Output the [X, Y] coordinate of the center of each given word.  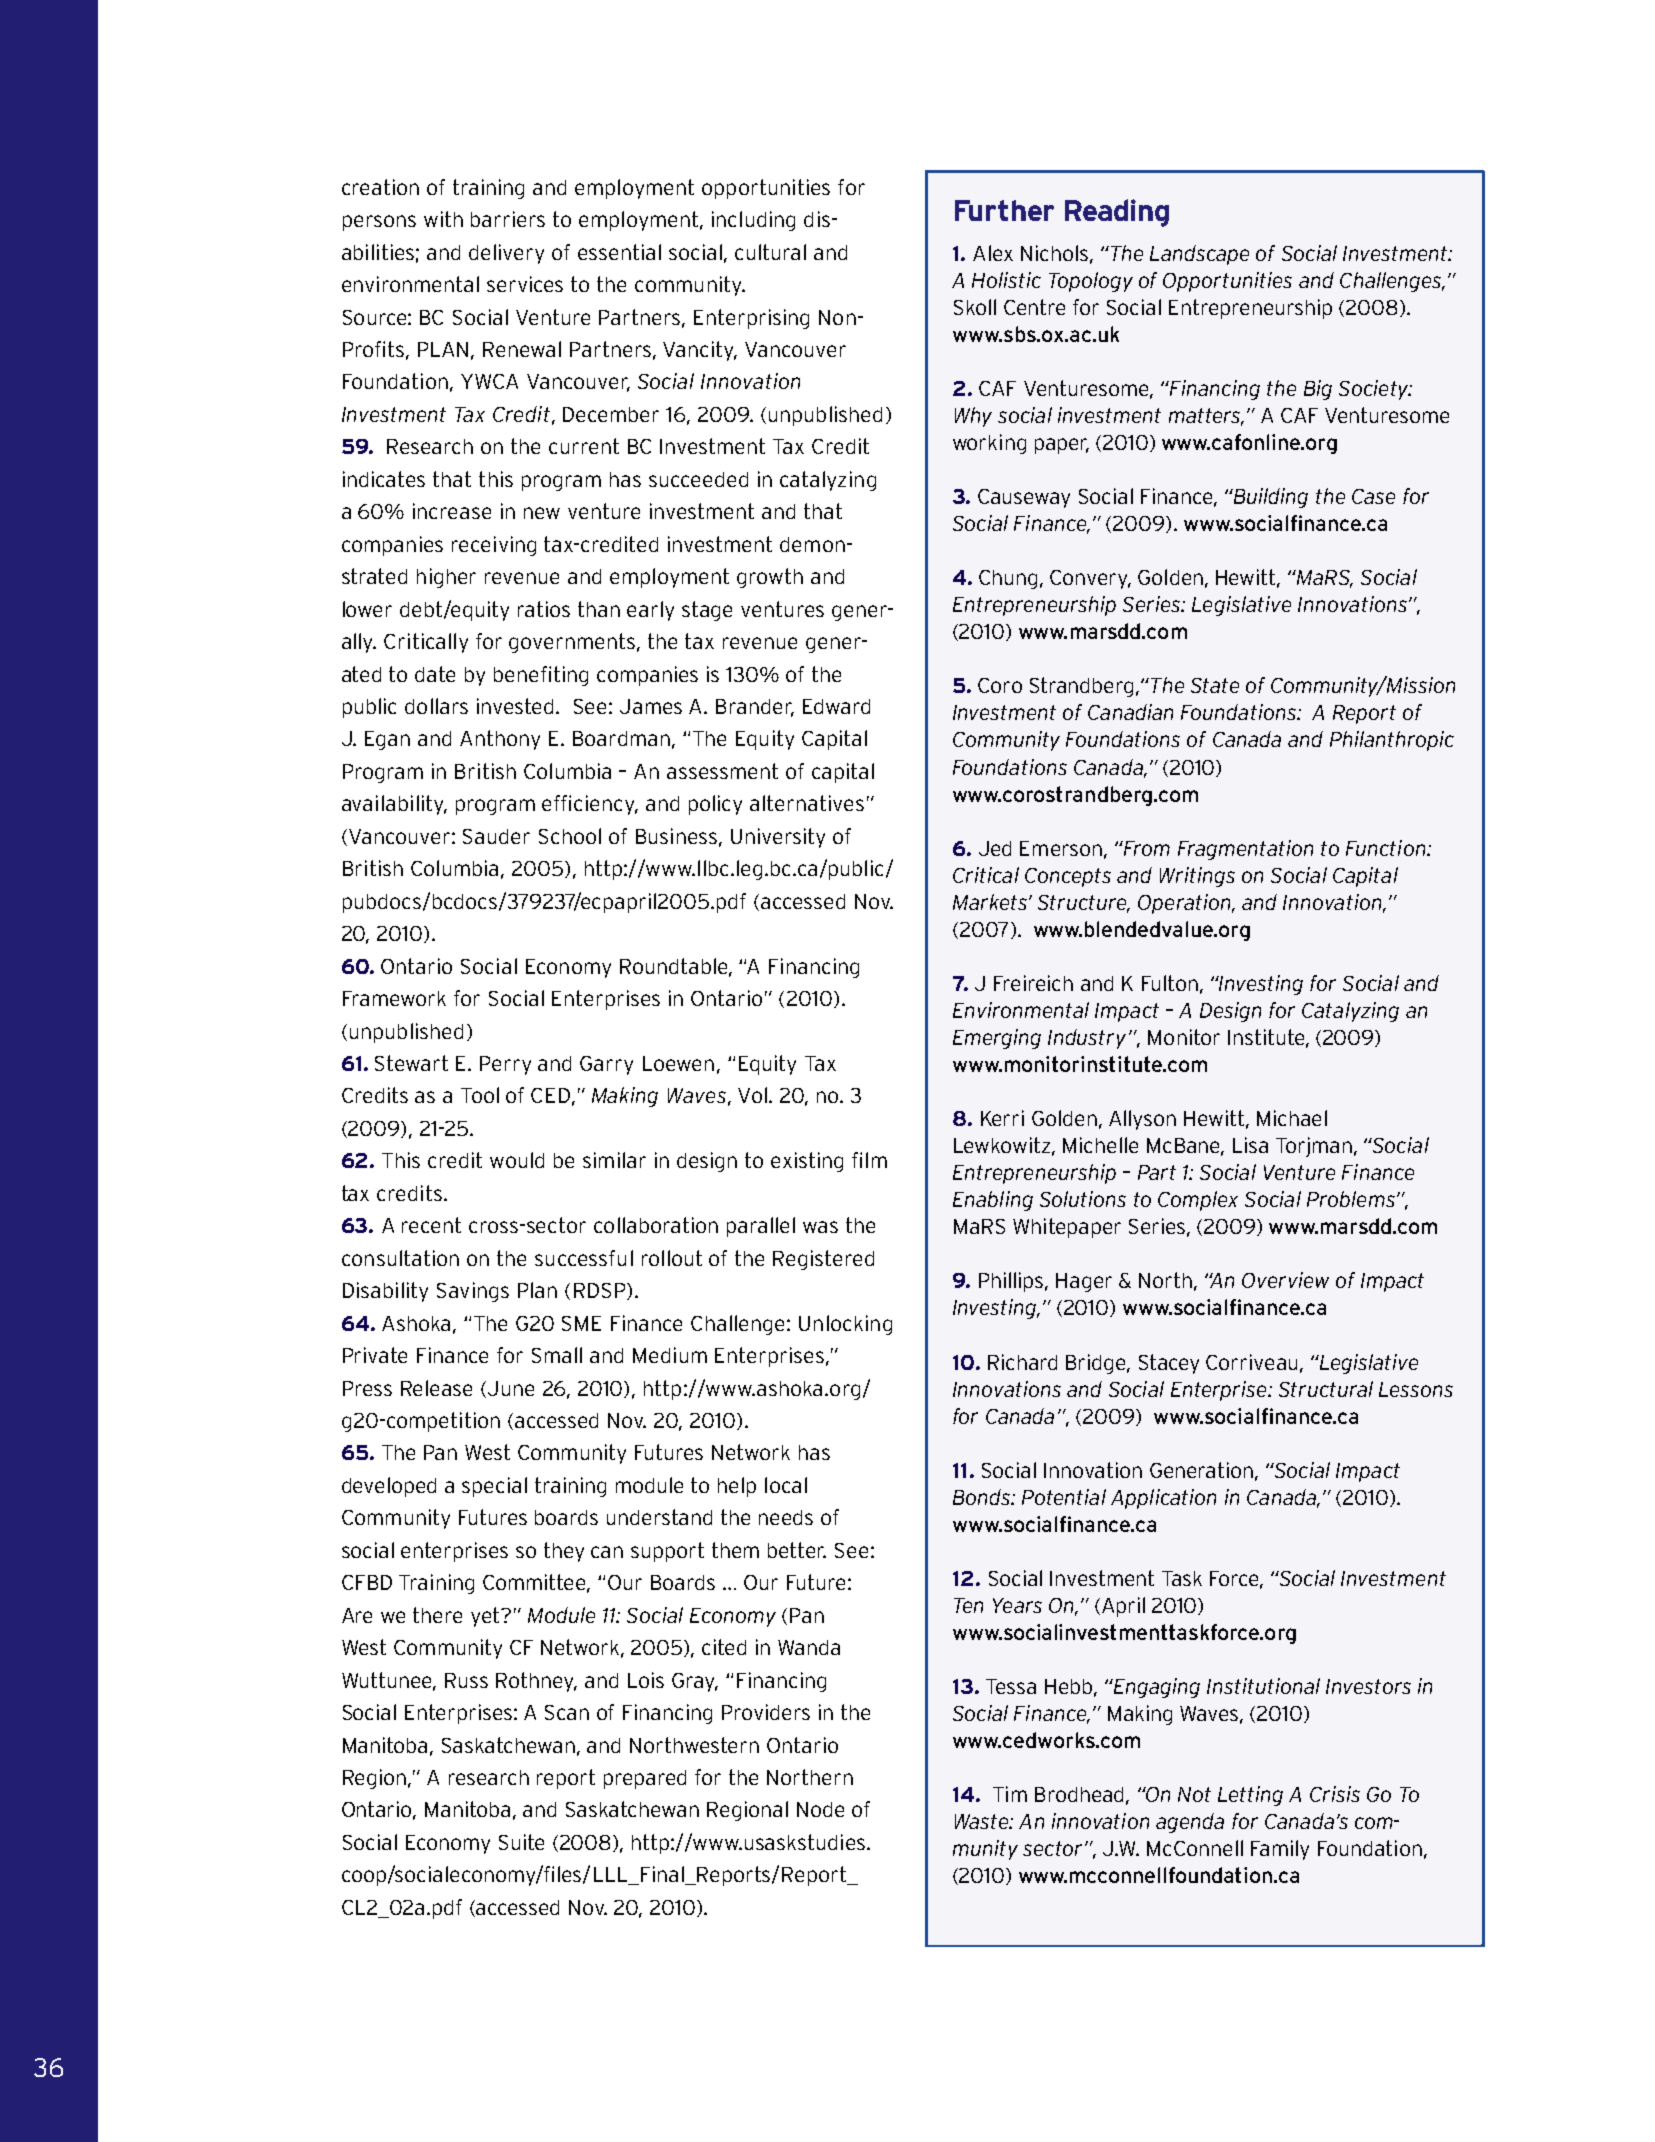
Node [820, 1809]
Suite [521, 1842]
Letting [1250, 1796]
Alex [993, 253]
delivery [506, 254]
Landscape [1199, 255]
